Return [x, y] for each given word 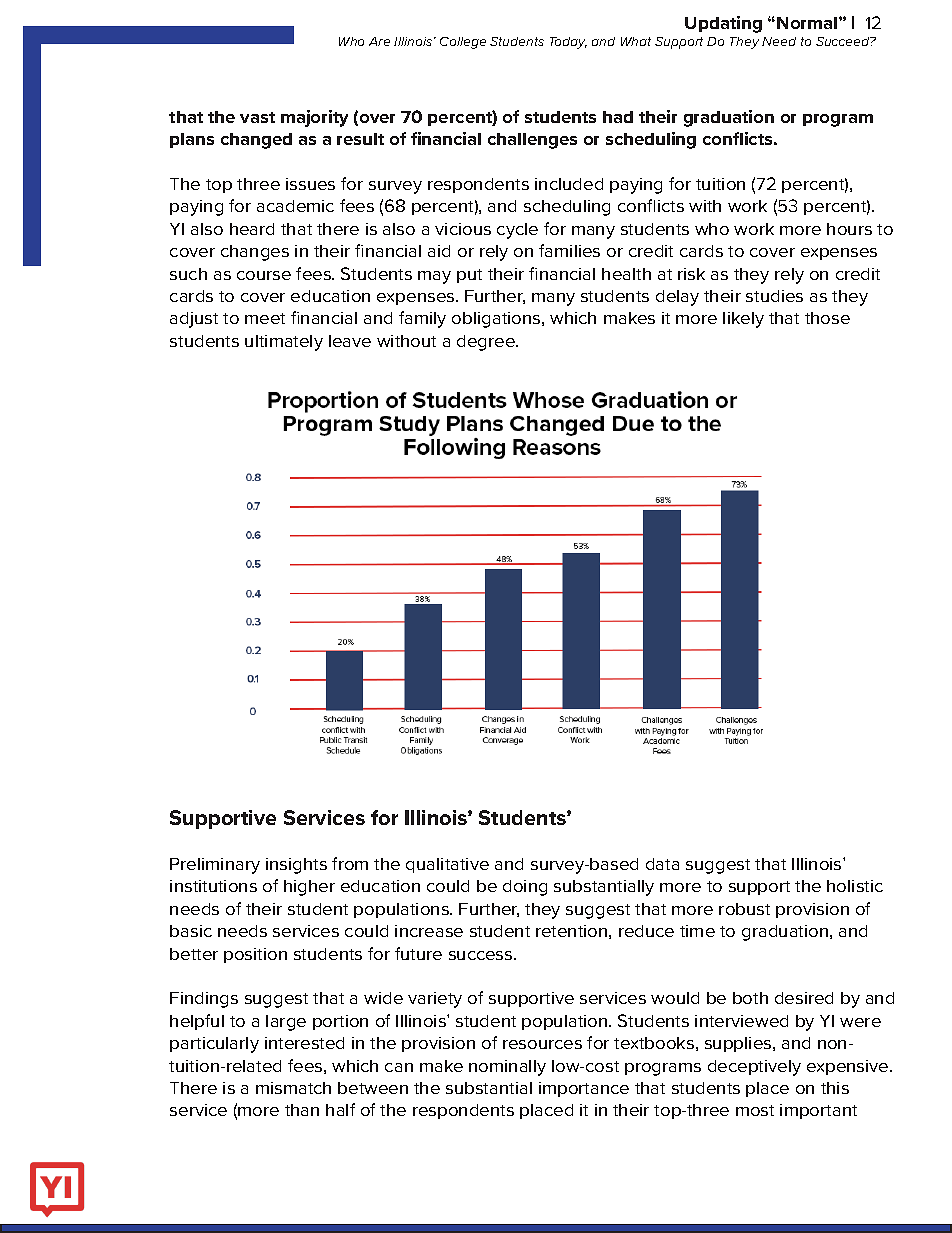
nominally [507, 1068]
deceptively [754, 1068]
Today [568, 43]
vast [257, 117]
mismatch [293, 1088]
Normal [808, 23]
